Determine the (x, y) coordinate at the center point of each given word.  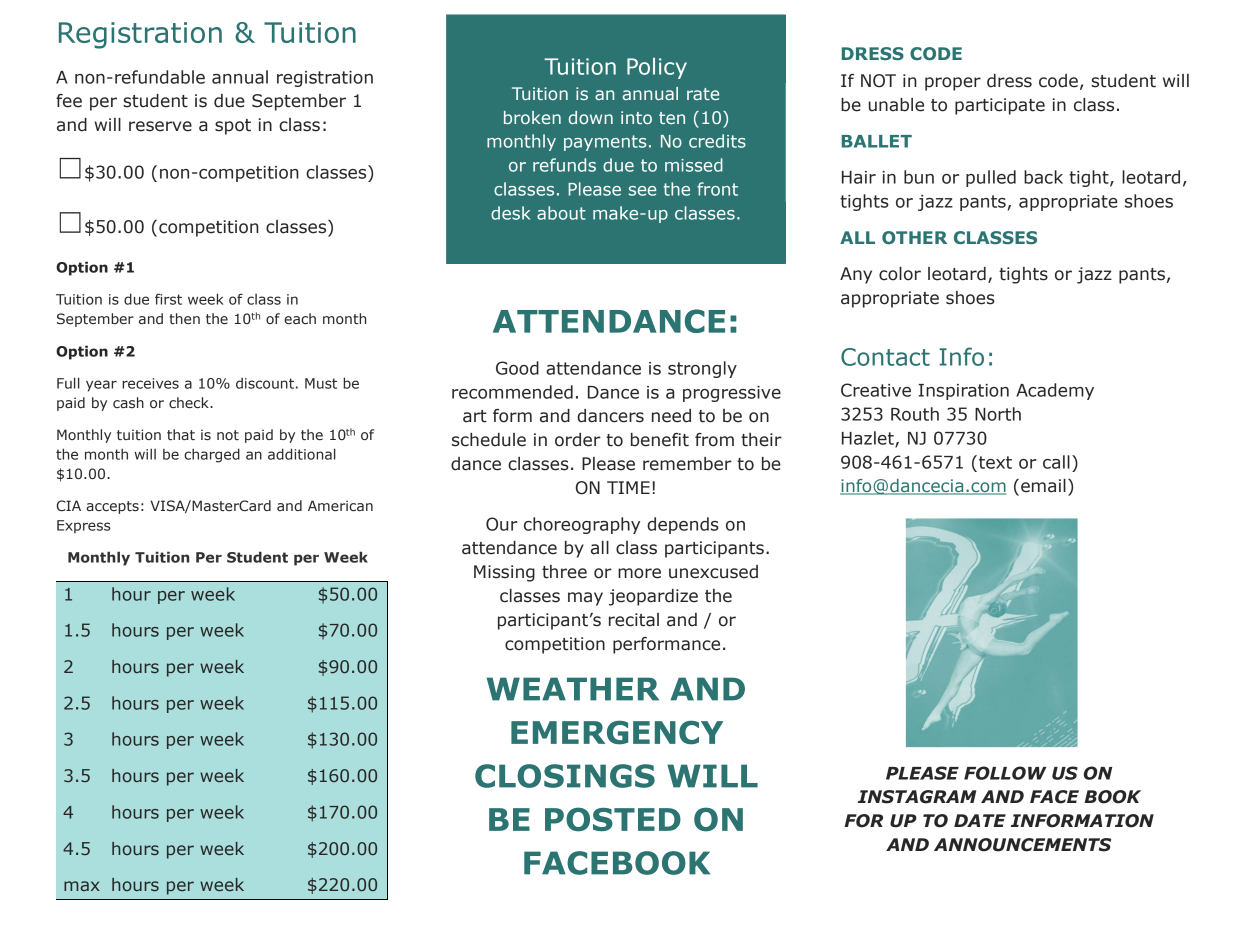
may (585, 599)
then (184, 318)
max (82, 886)
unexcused (713, 572)
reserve (160, 126)
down (591, 117)
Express (84, 527)
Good (517, 368)
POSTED (613, 819)
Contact (885, 357)
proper (953, 84)
